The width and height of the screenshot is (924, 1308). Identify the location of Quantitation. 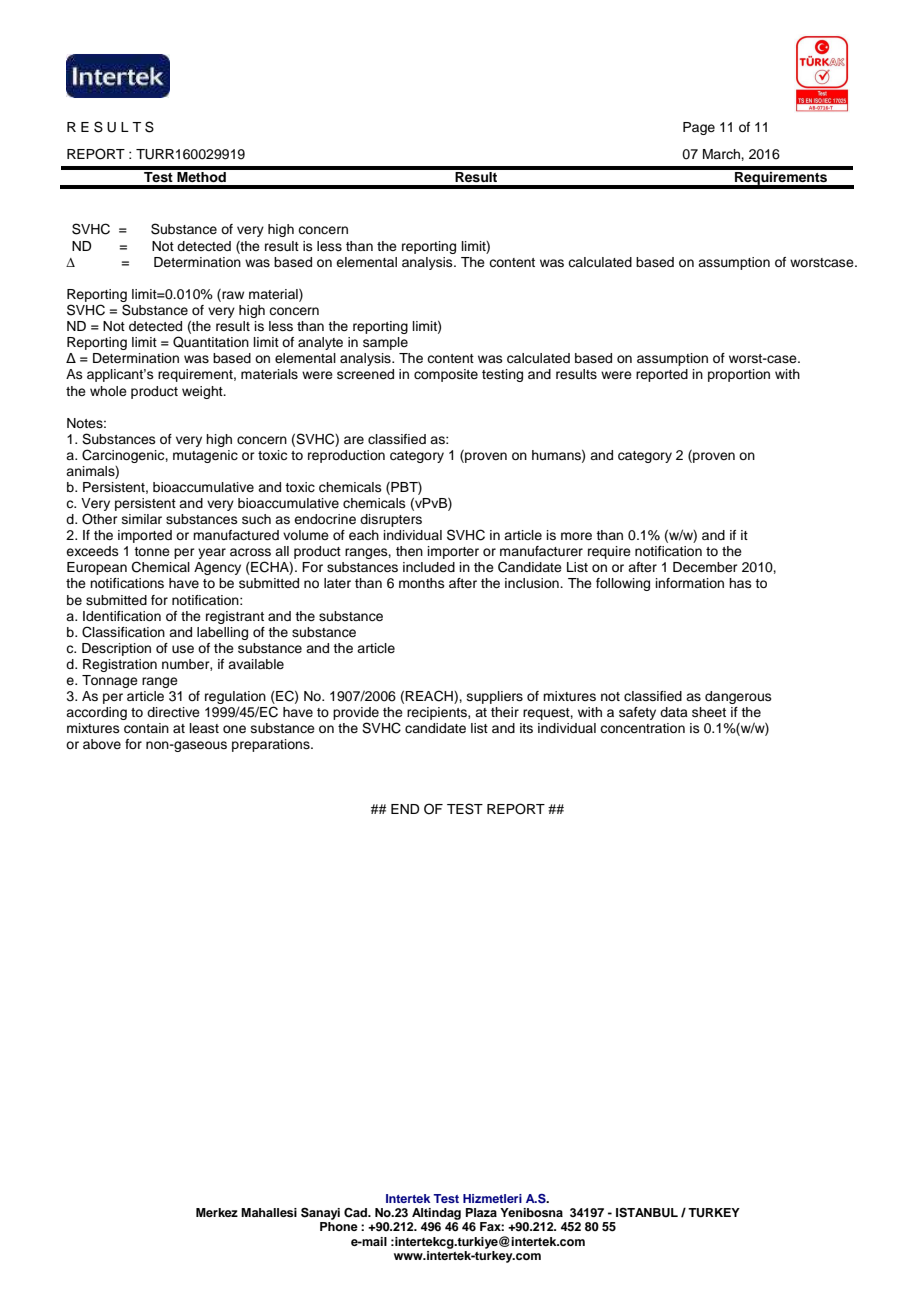
(211, 342).
